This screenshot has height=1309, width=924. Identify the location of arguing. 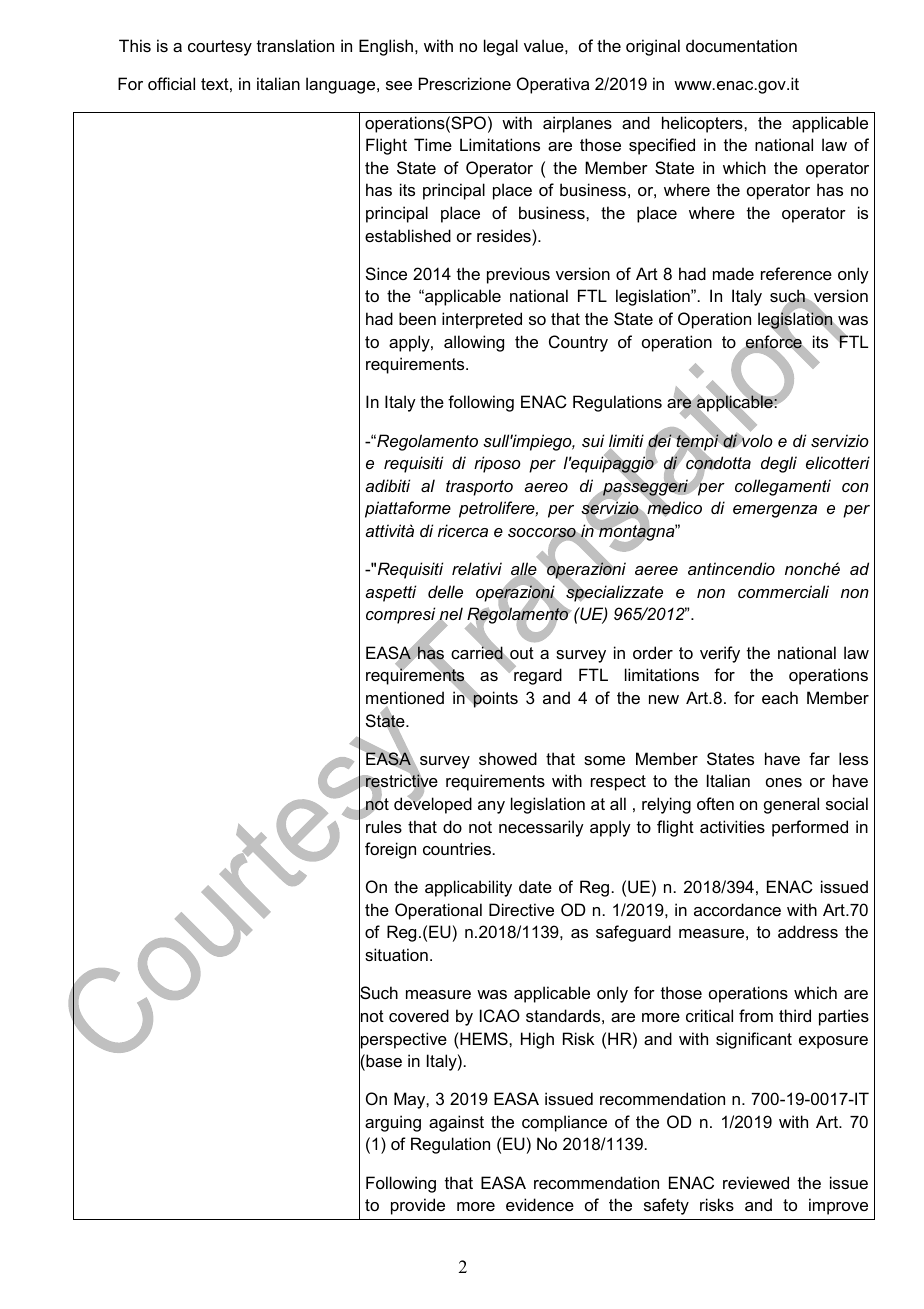
(393, 1123).
